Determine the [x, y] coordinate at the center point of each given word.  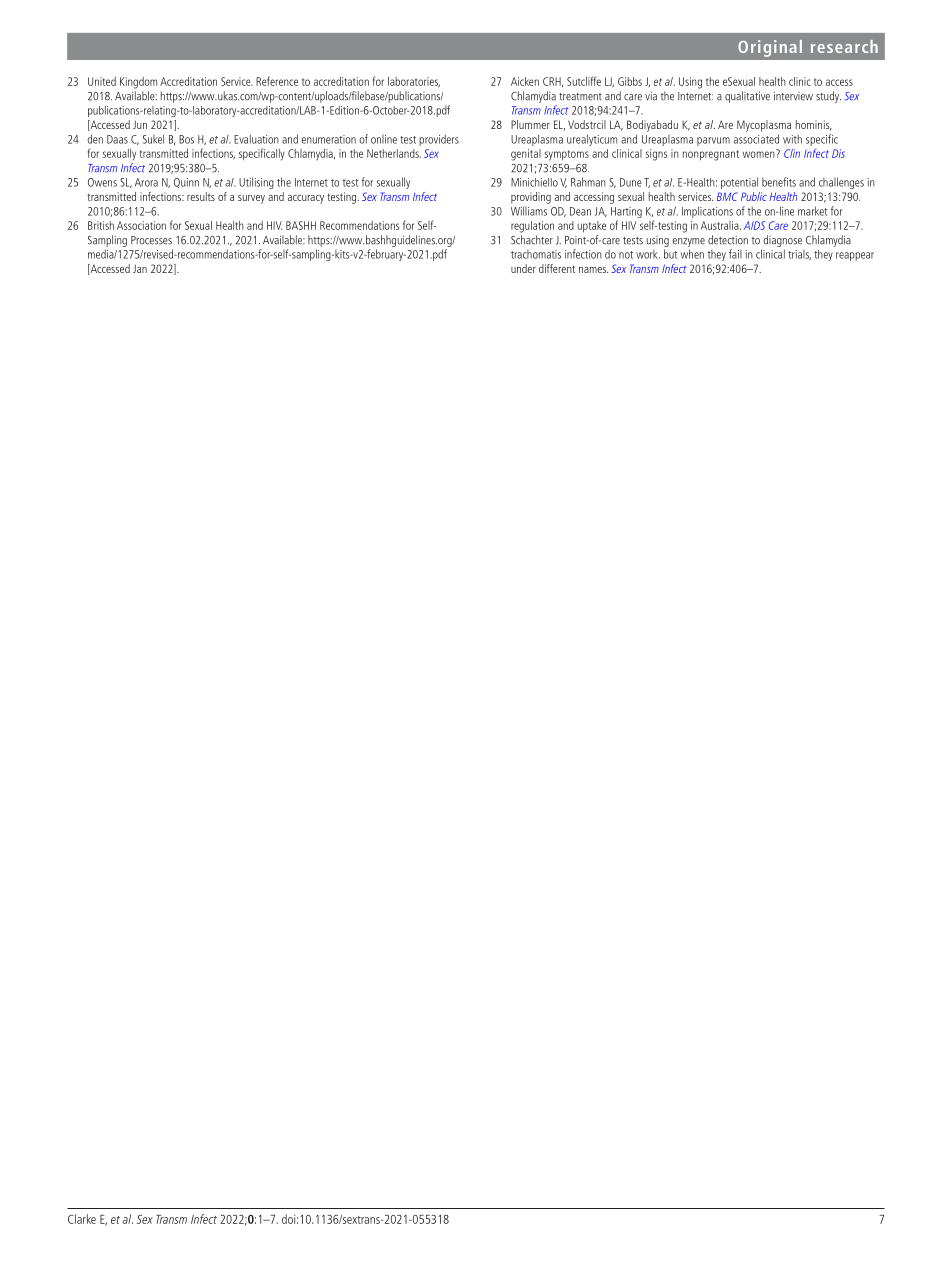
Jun [140, 124]
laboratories [414, 82]
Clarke [82, 1219]
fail [735, 254]
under [523, 268]
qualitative [747, 97]
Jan [140, 268]
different [557, 268]
